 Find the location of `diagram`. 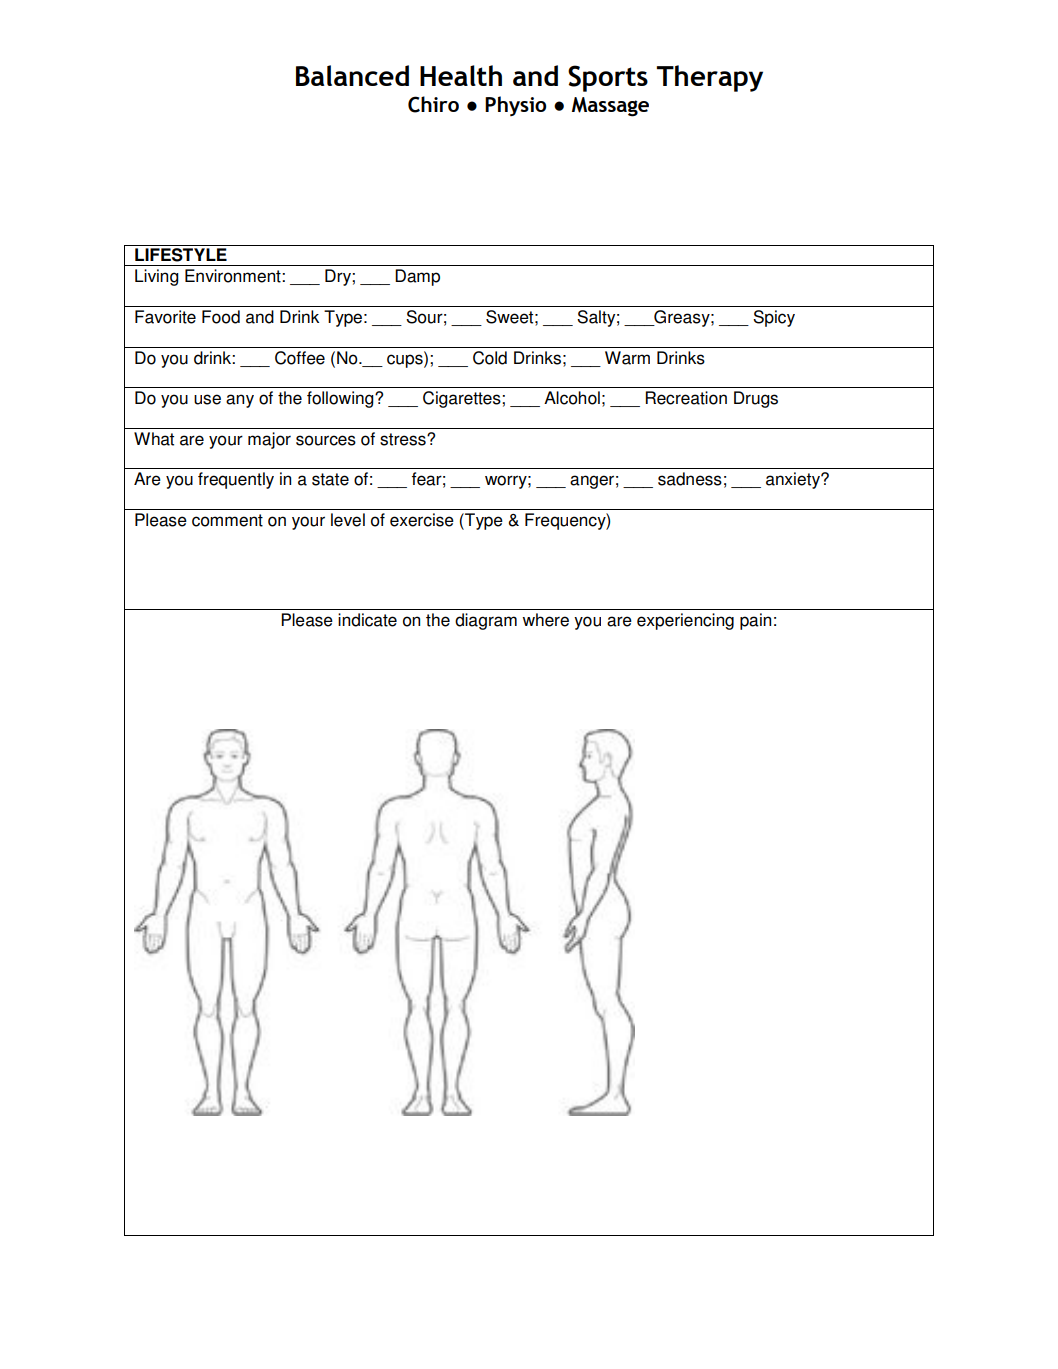

diagram is located at coordinates (486, 621).
